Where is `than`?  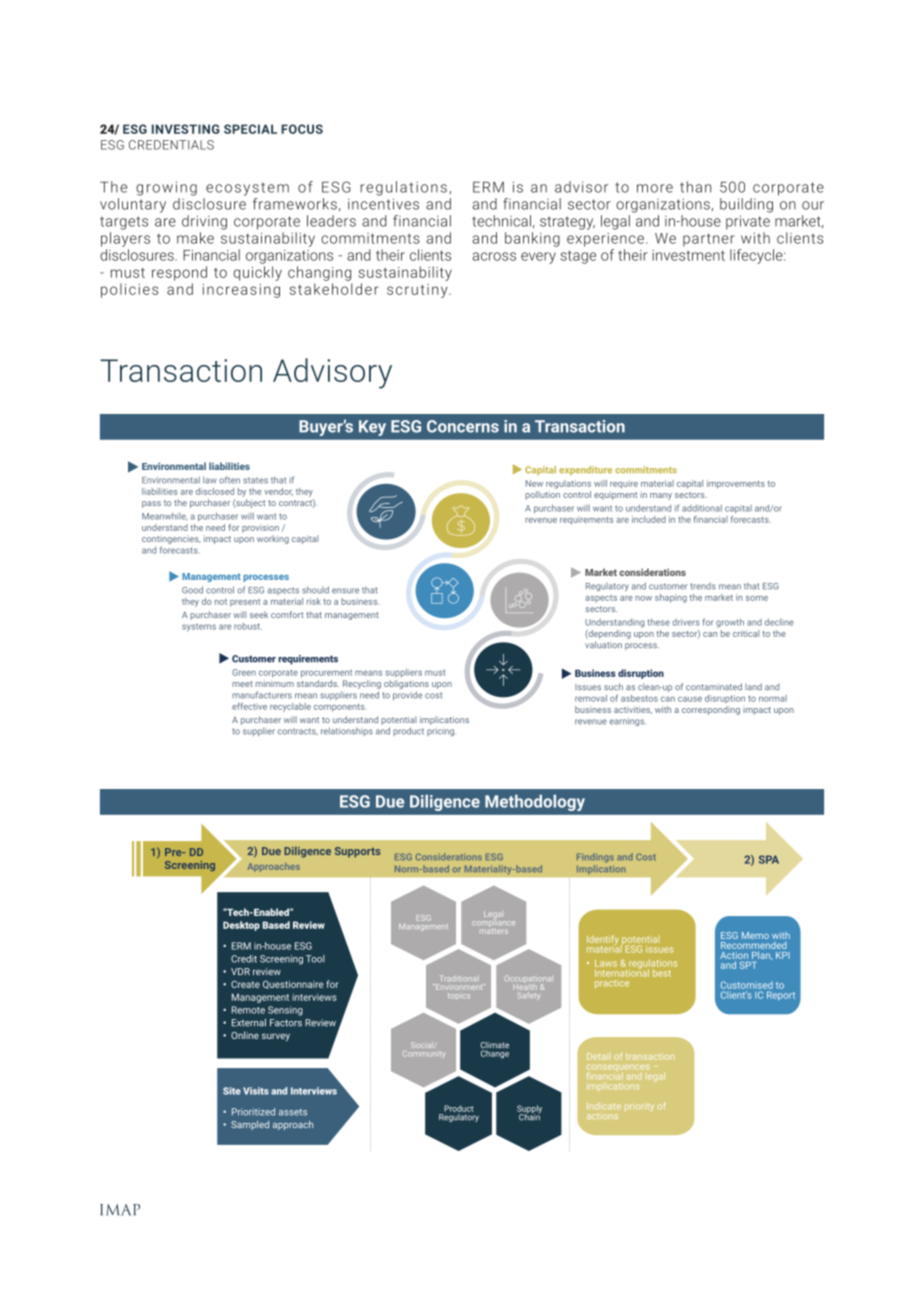 than is located at coordinates (695, 187).
